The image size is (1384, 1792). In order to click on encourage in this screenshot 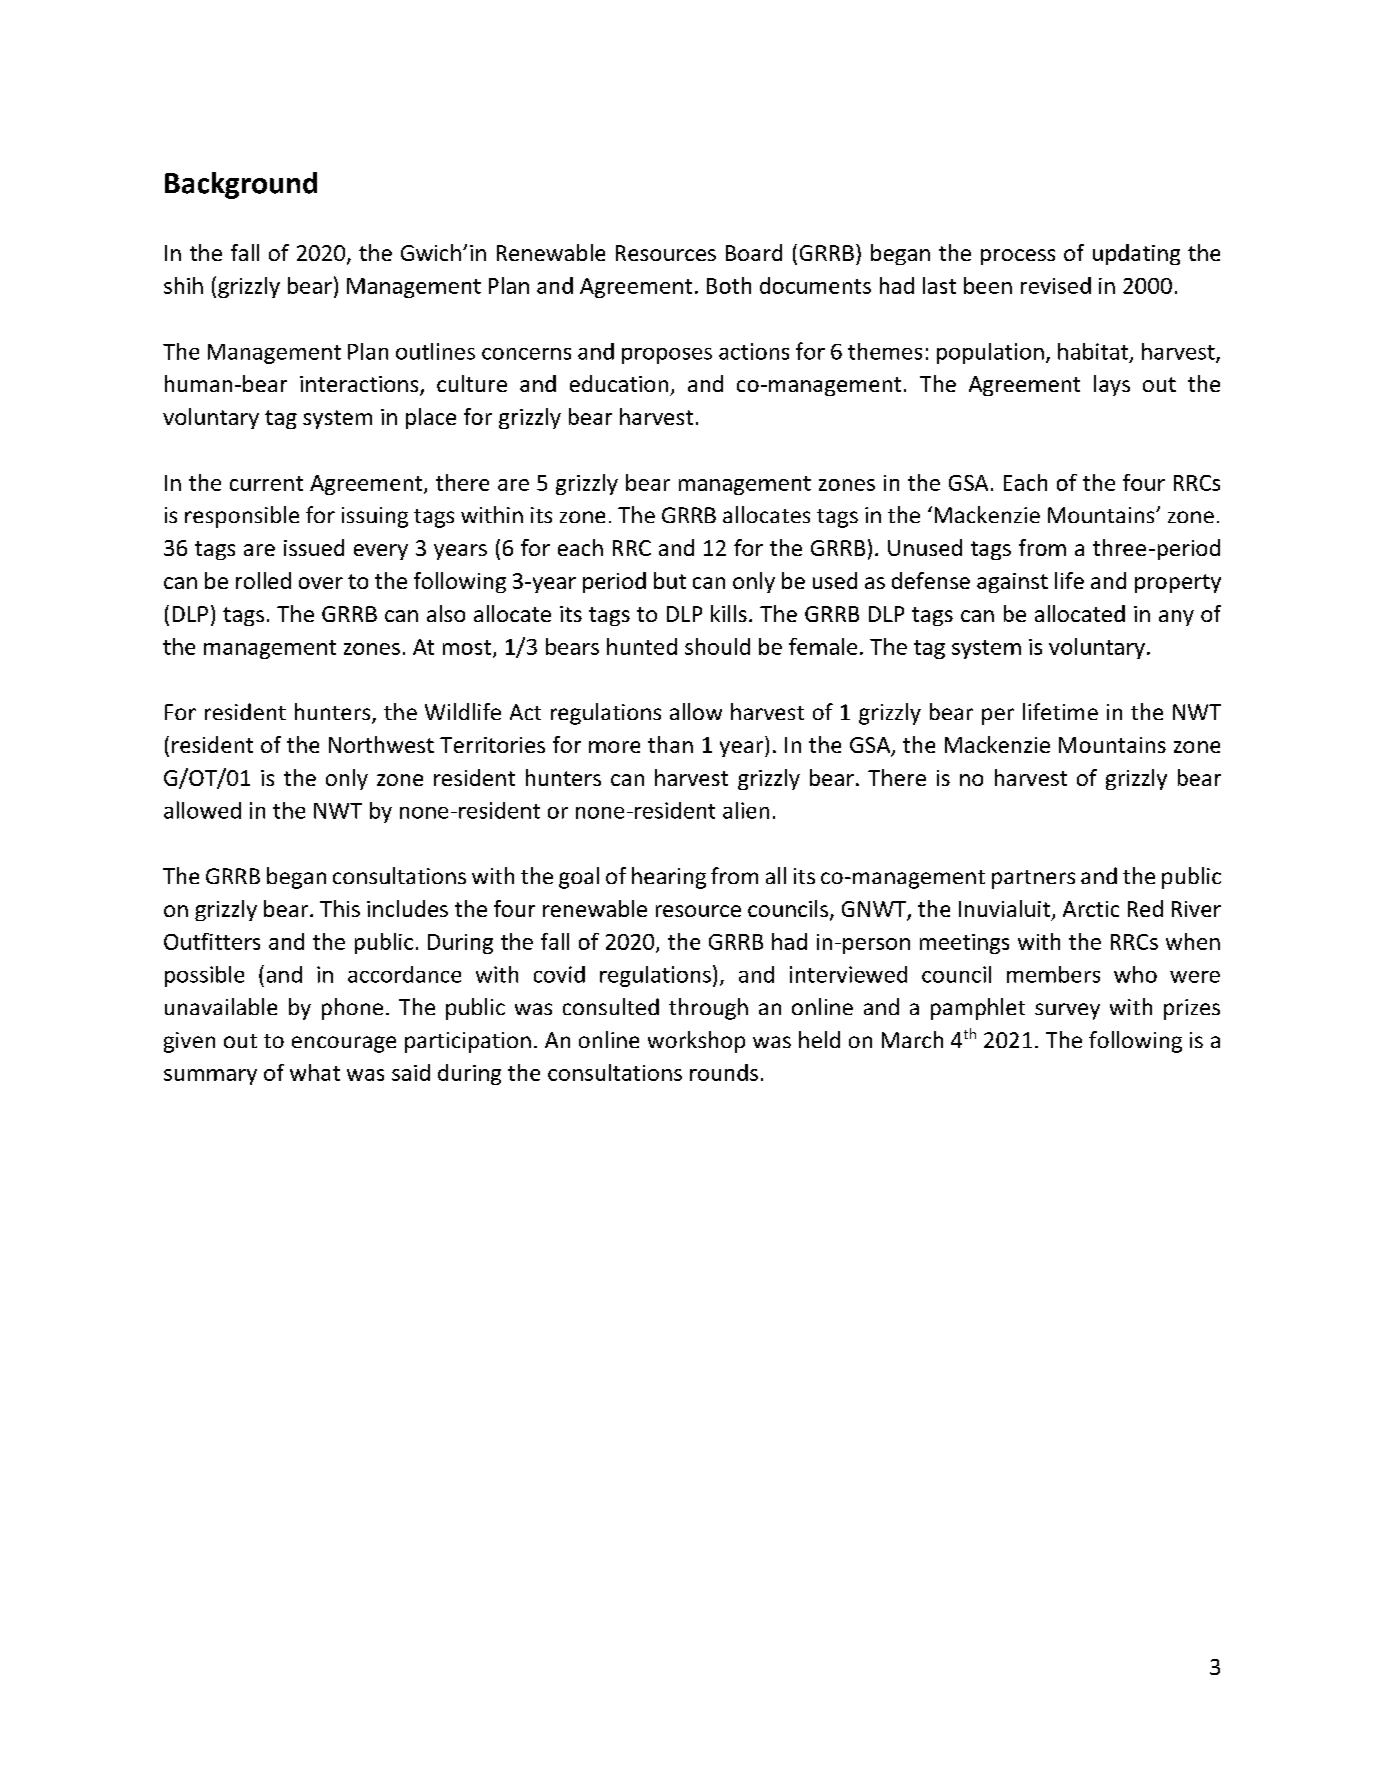, I will do `click(344, 1044)`.
